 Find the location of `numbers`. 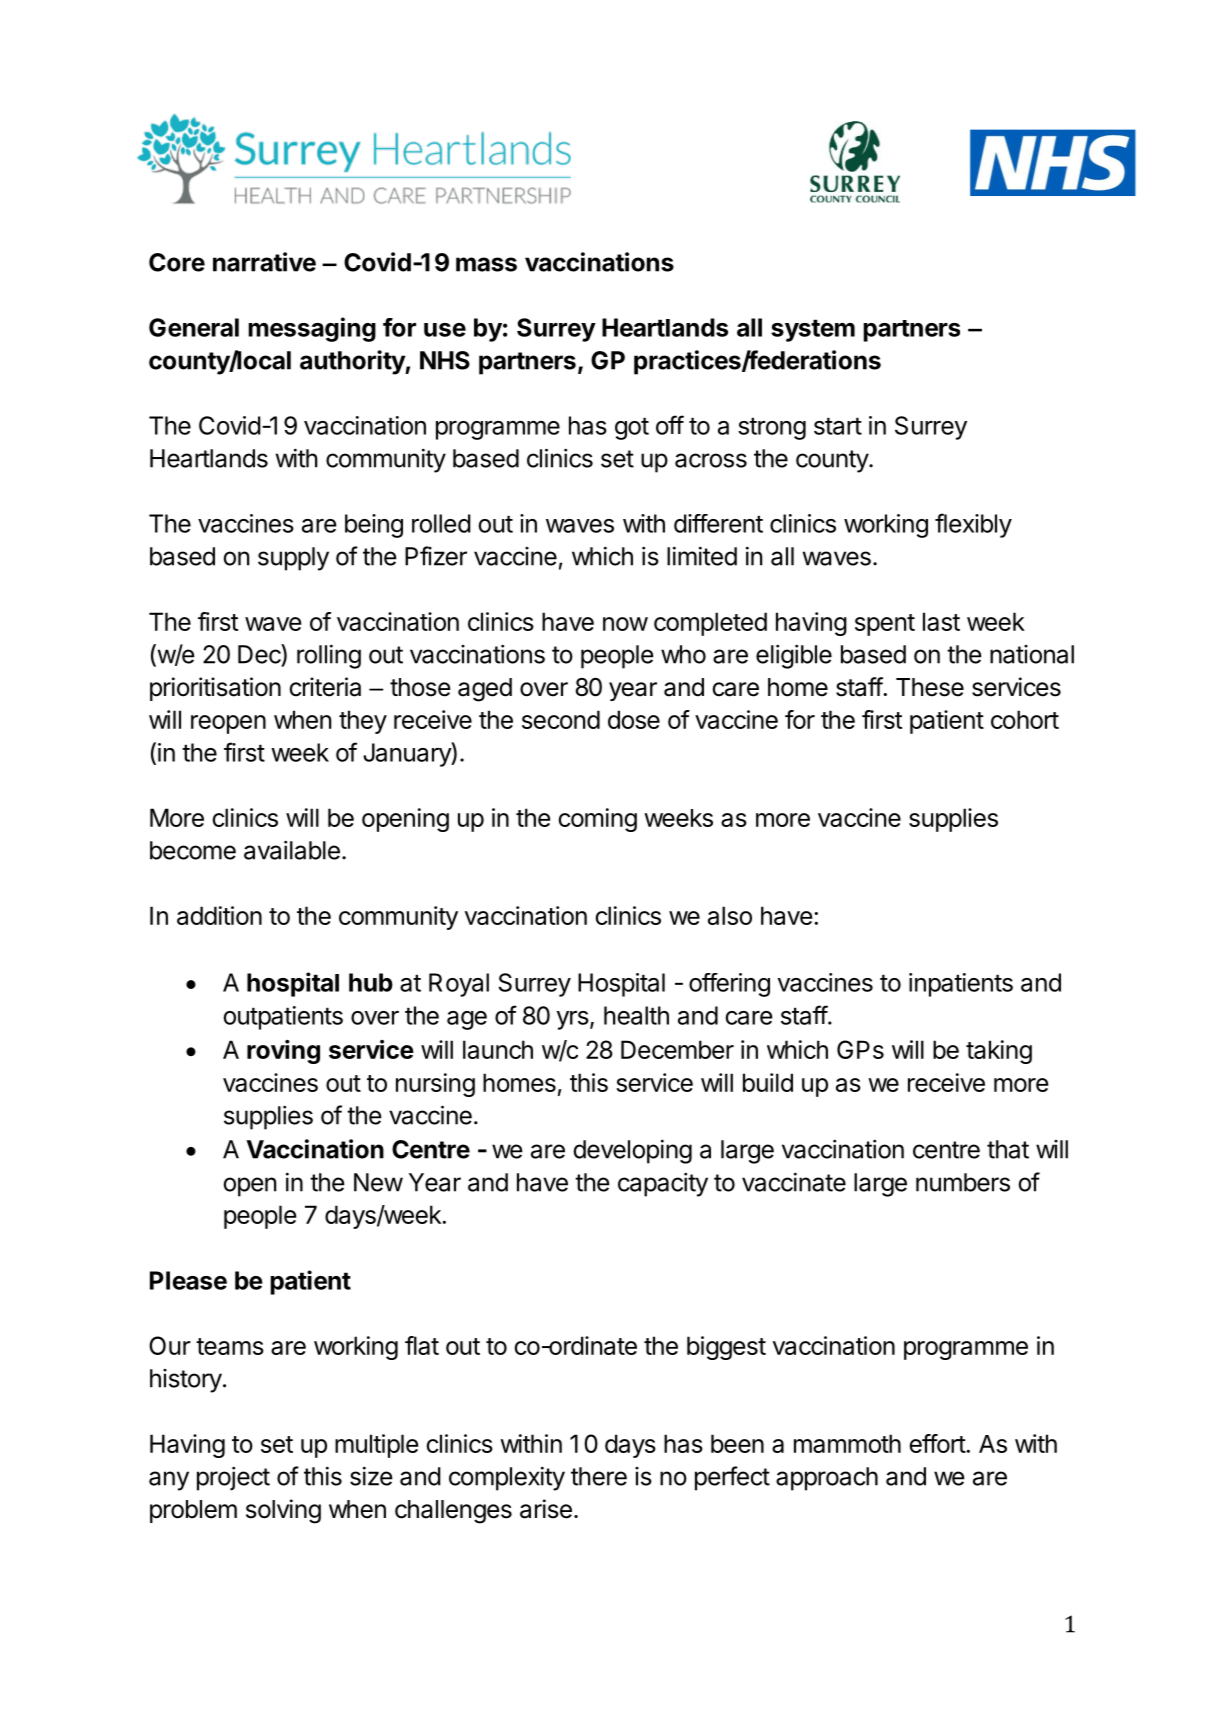

numbers is located at coordinates (963, 1182).
